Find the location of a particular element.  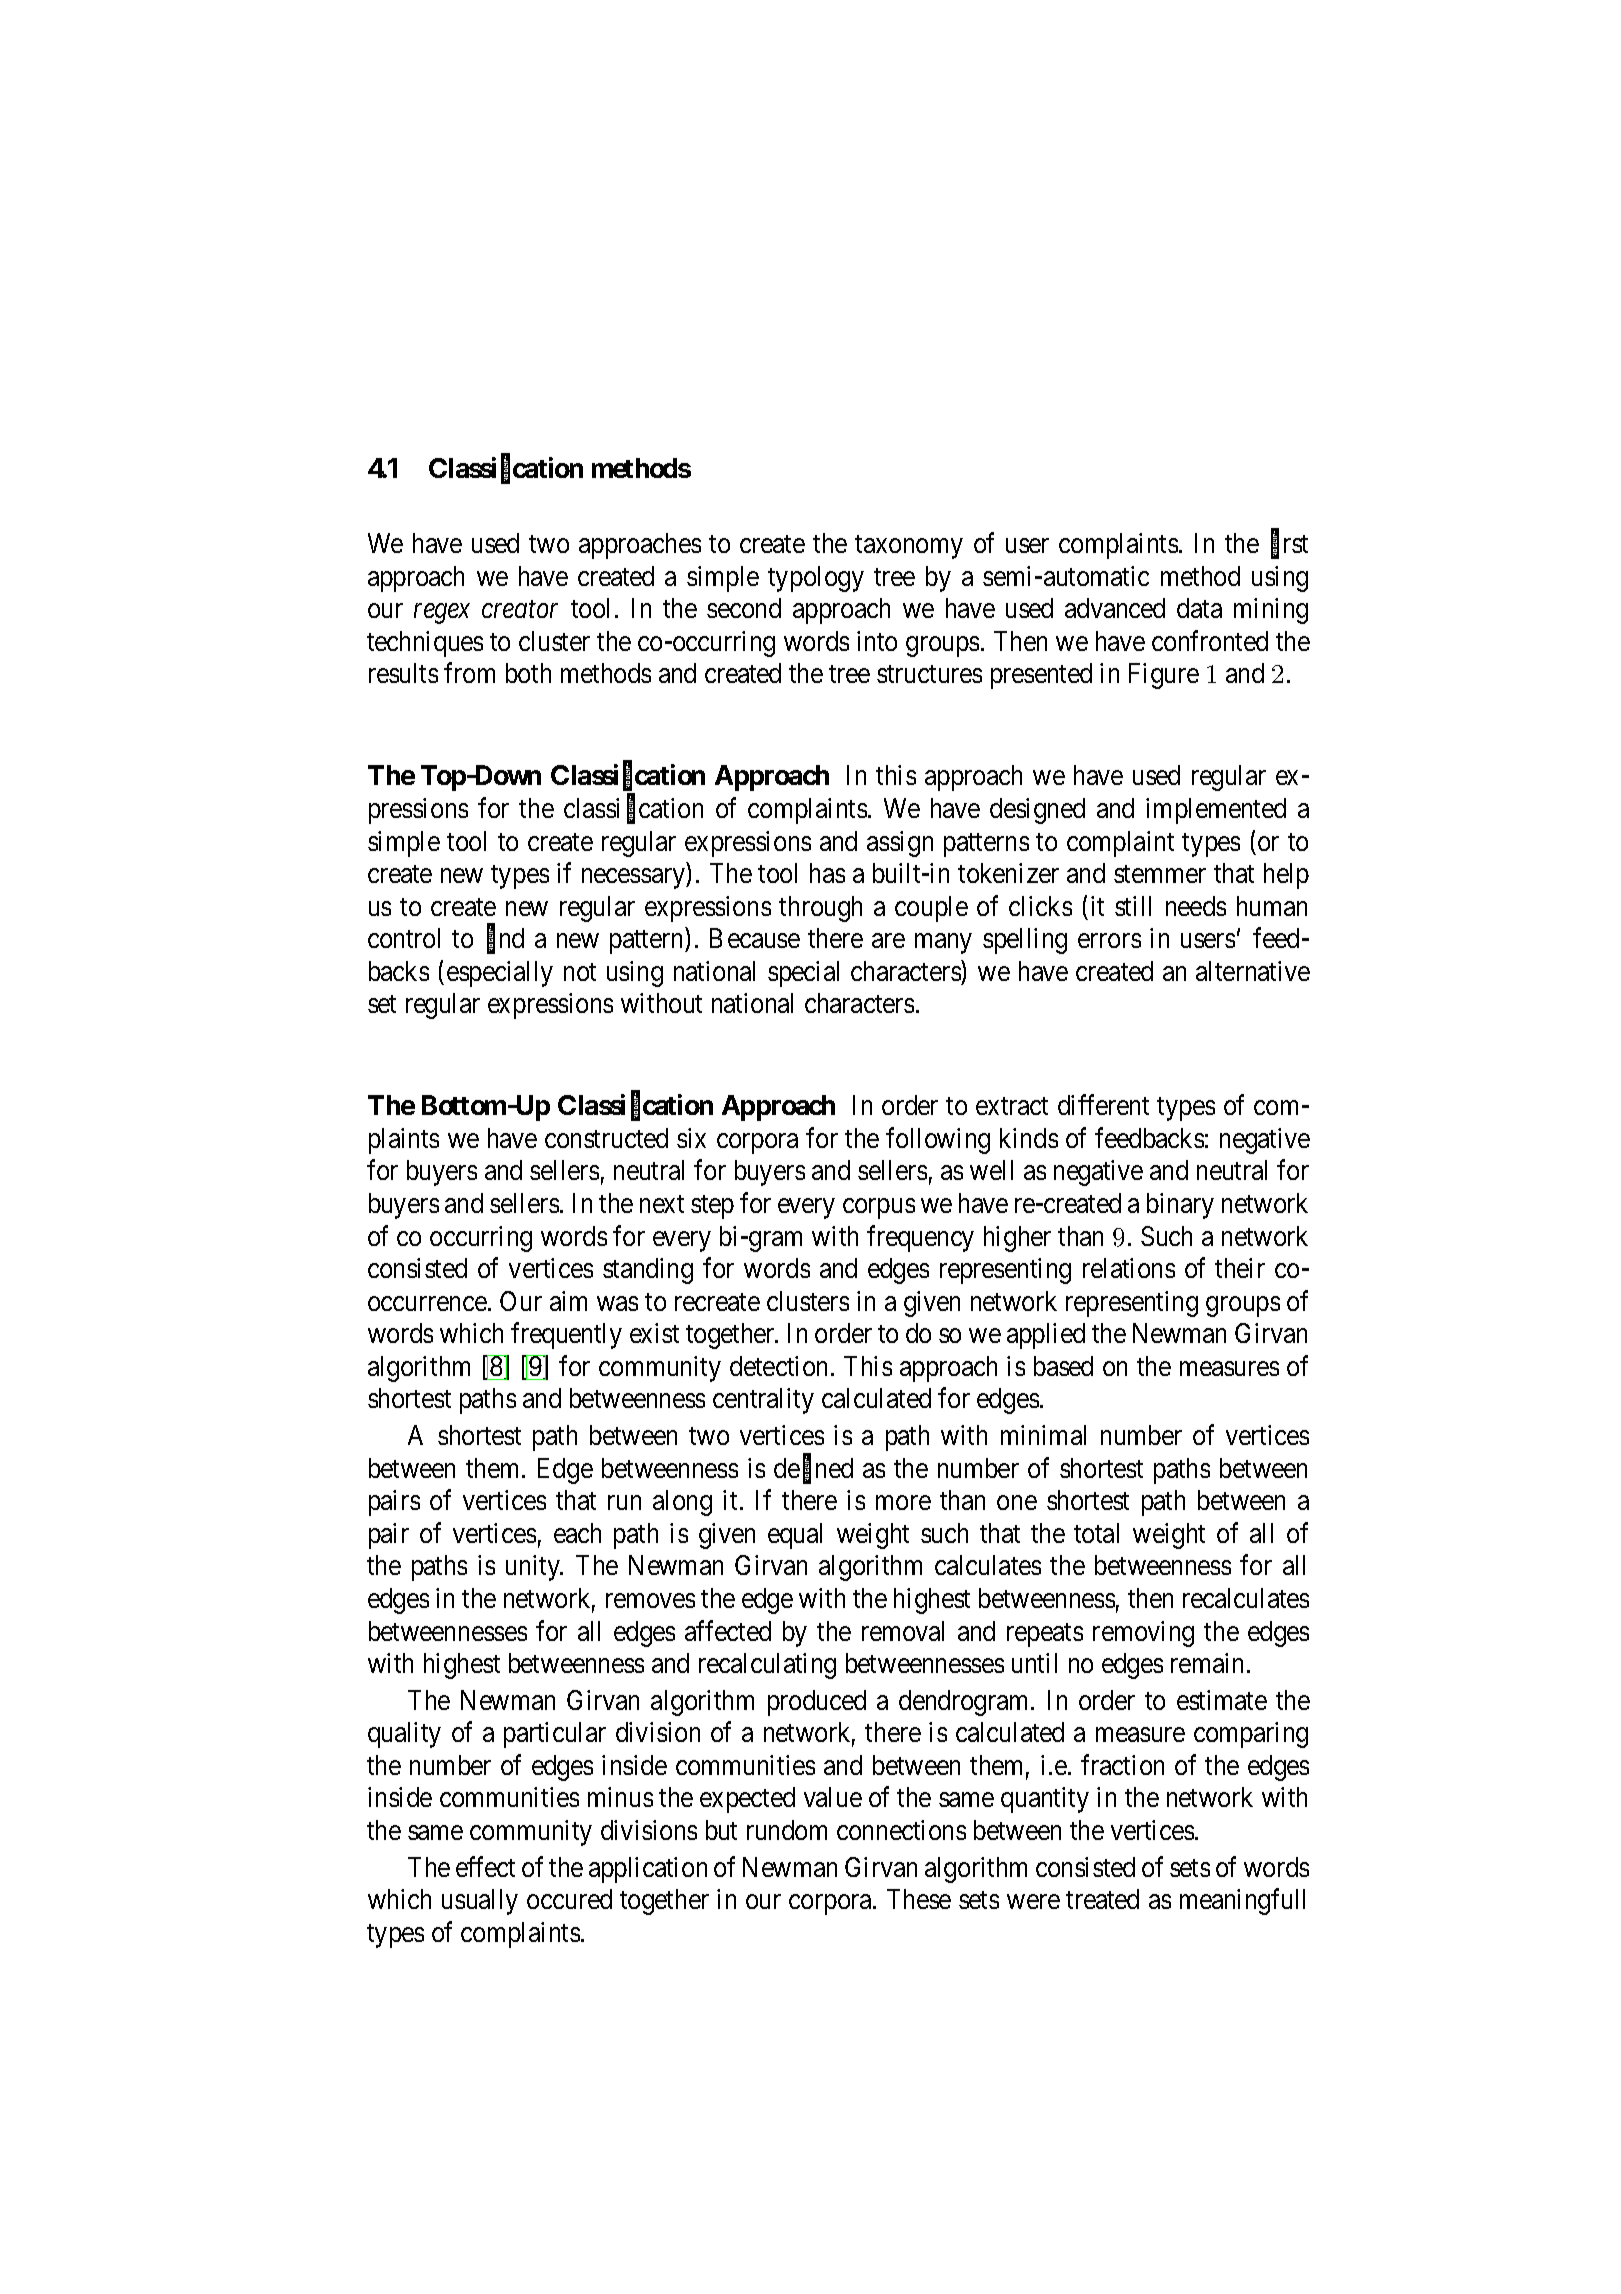

corpus is located at coordinates (879, 1209).
